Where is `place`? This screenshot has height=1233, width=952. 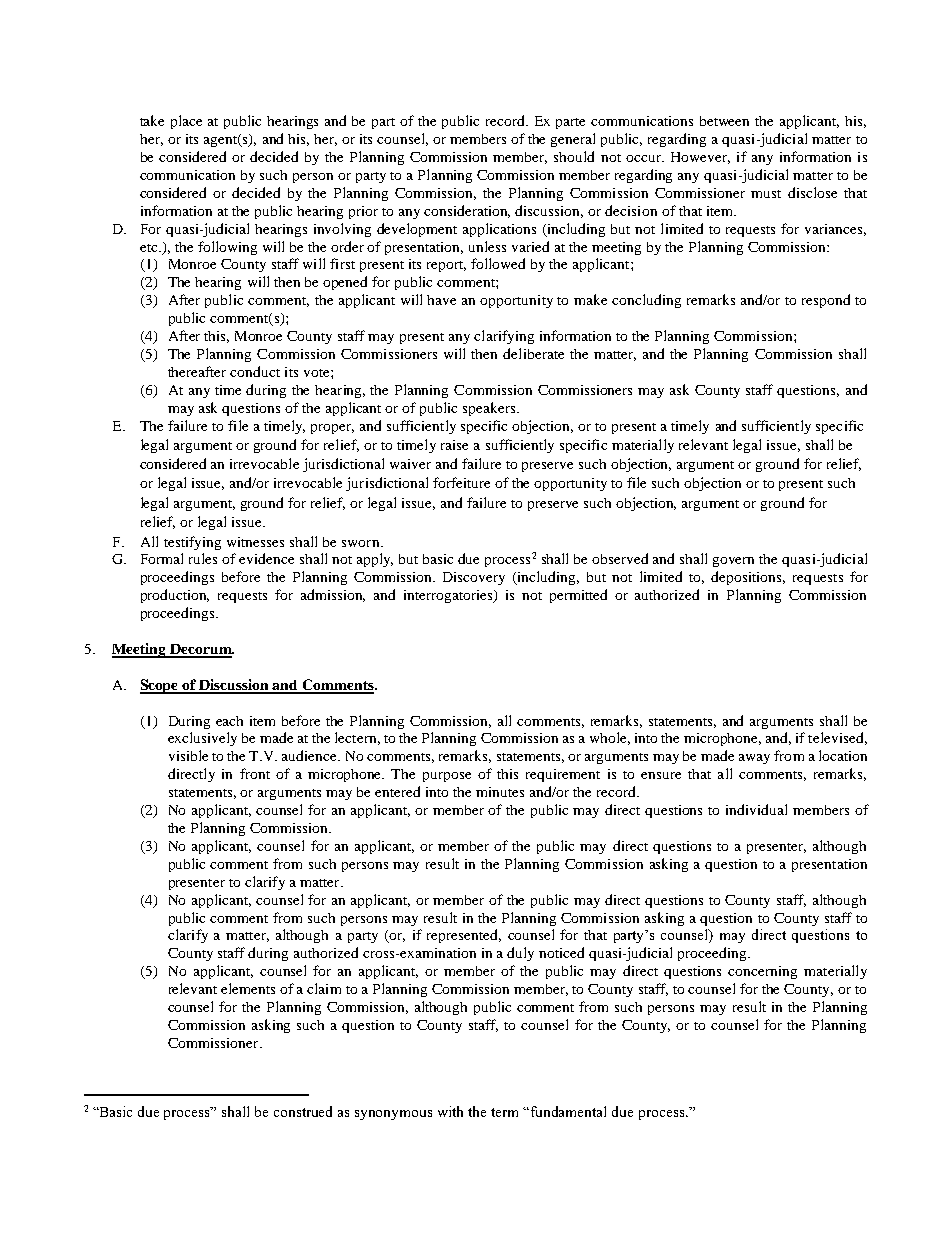 place is located at coordinates (186, 122).
